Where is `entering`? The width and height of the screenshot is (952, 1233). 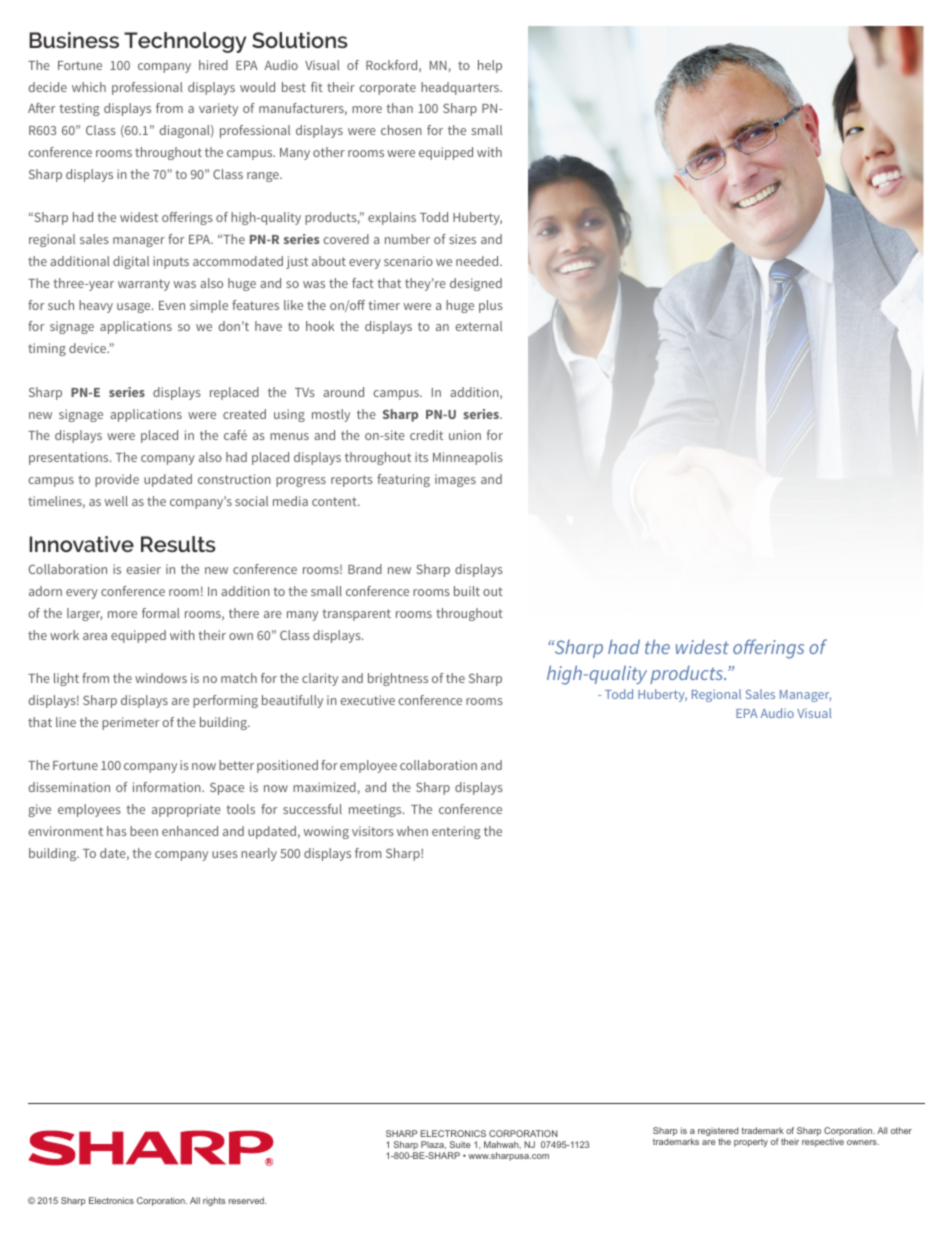
entering is located at coordinates (456, 832).
